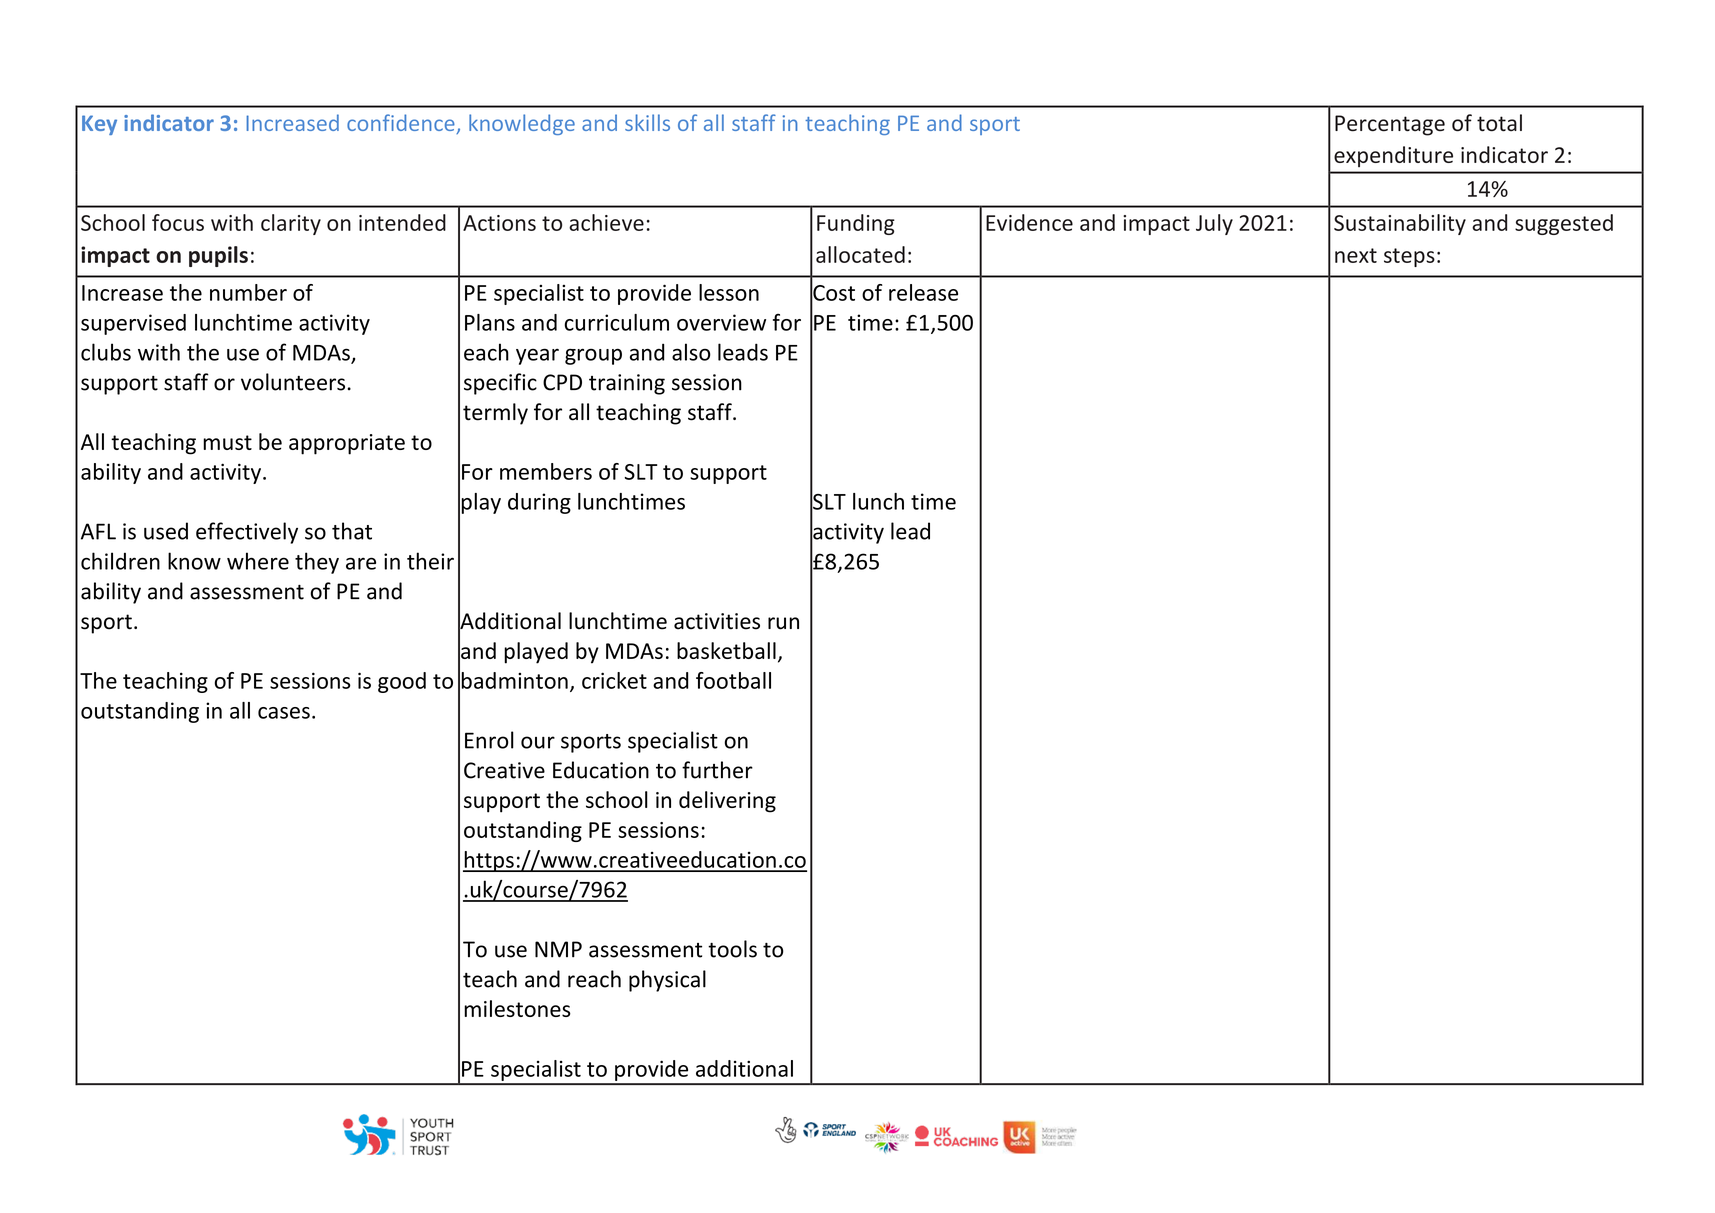 The width and height of the page is (1715, 1213). What do you see at coordinates (258, 561) in the page?
I see `where` at bounding box center [258, 561].
